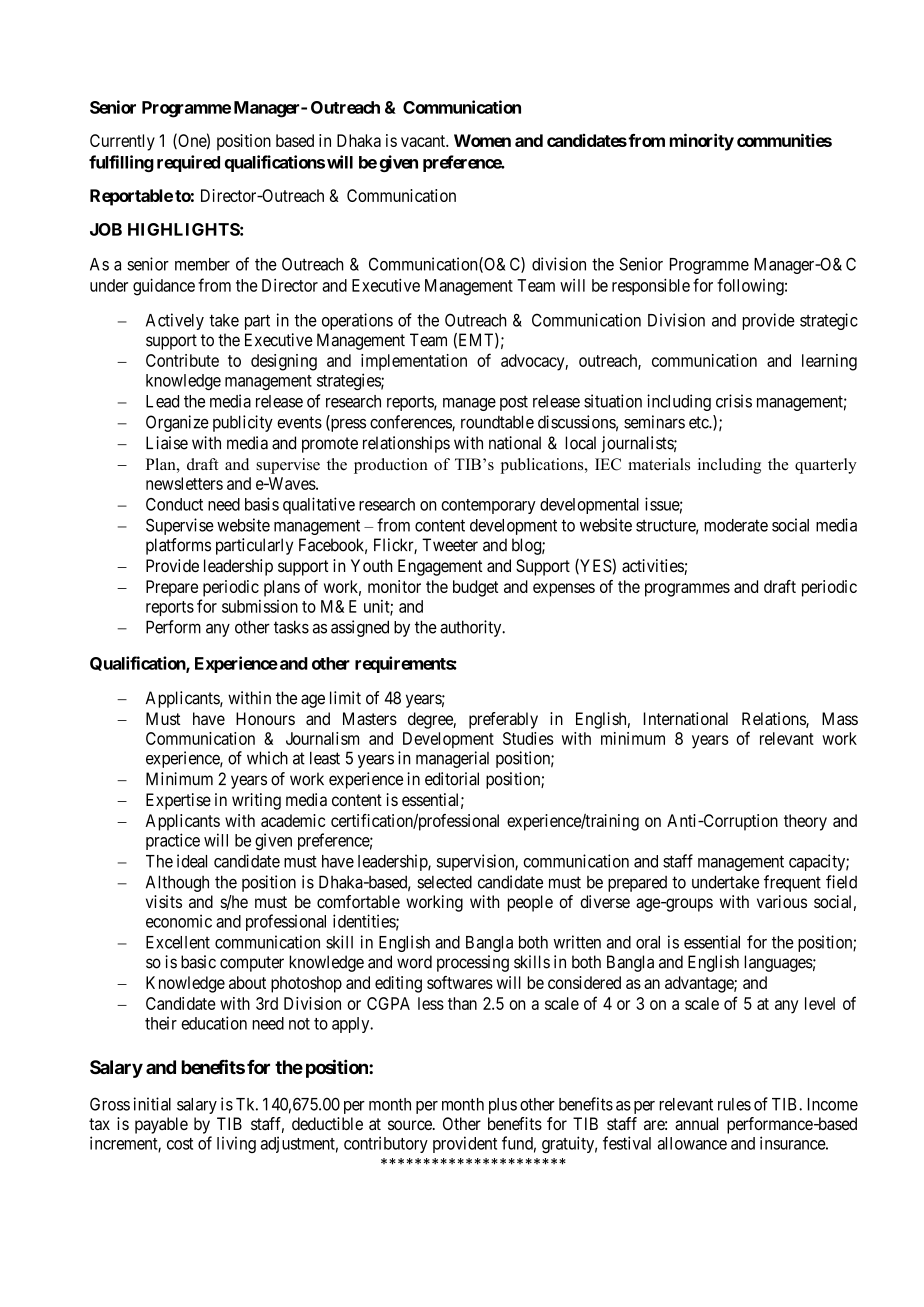  I want to click on required, so click(188, 163).
